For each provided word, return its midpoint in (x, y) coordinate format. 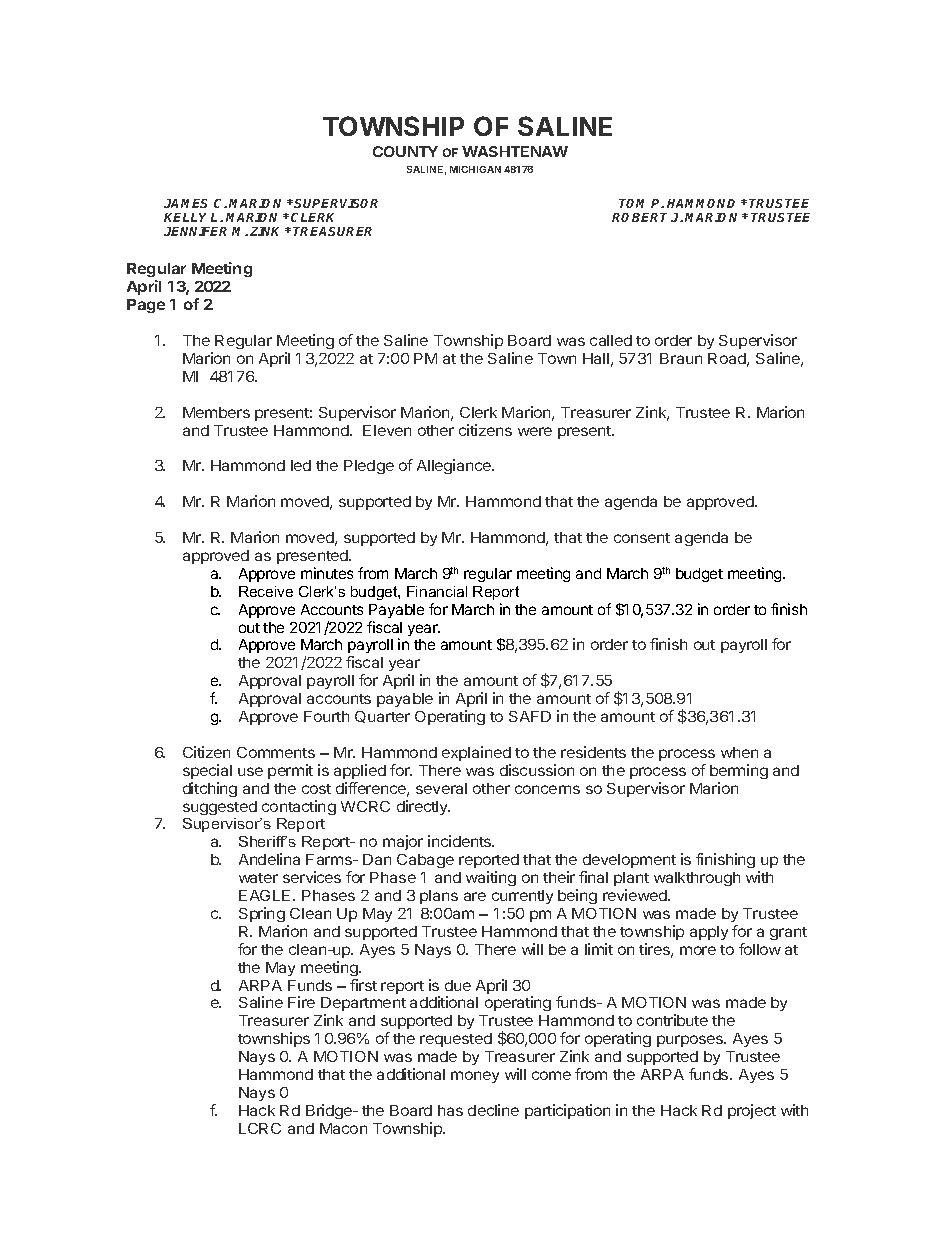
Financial (437, 591)
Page (146, 306)
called (611, 340)
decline (493, 1110)
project (752, 1111)
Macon (343, 1128)
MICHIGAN (475, 169)
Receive (266, 591)
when (739, 752)
